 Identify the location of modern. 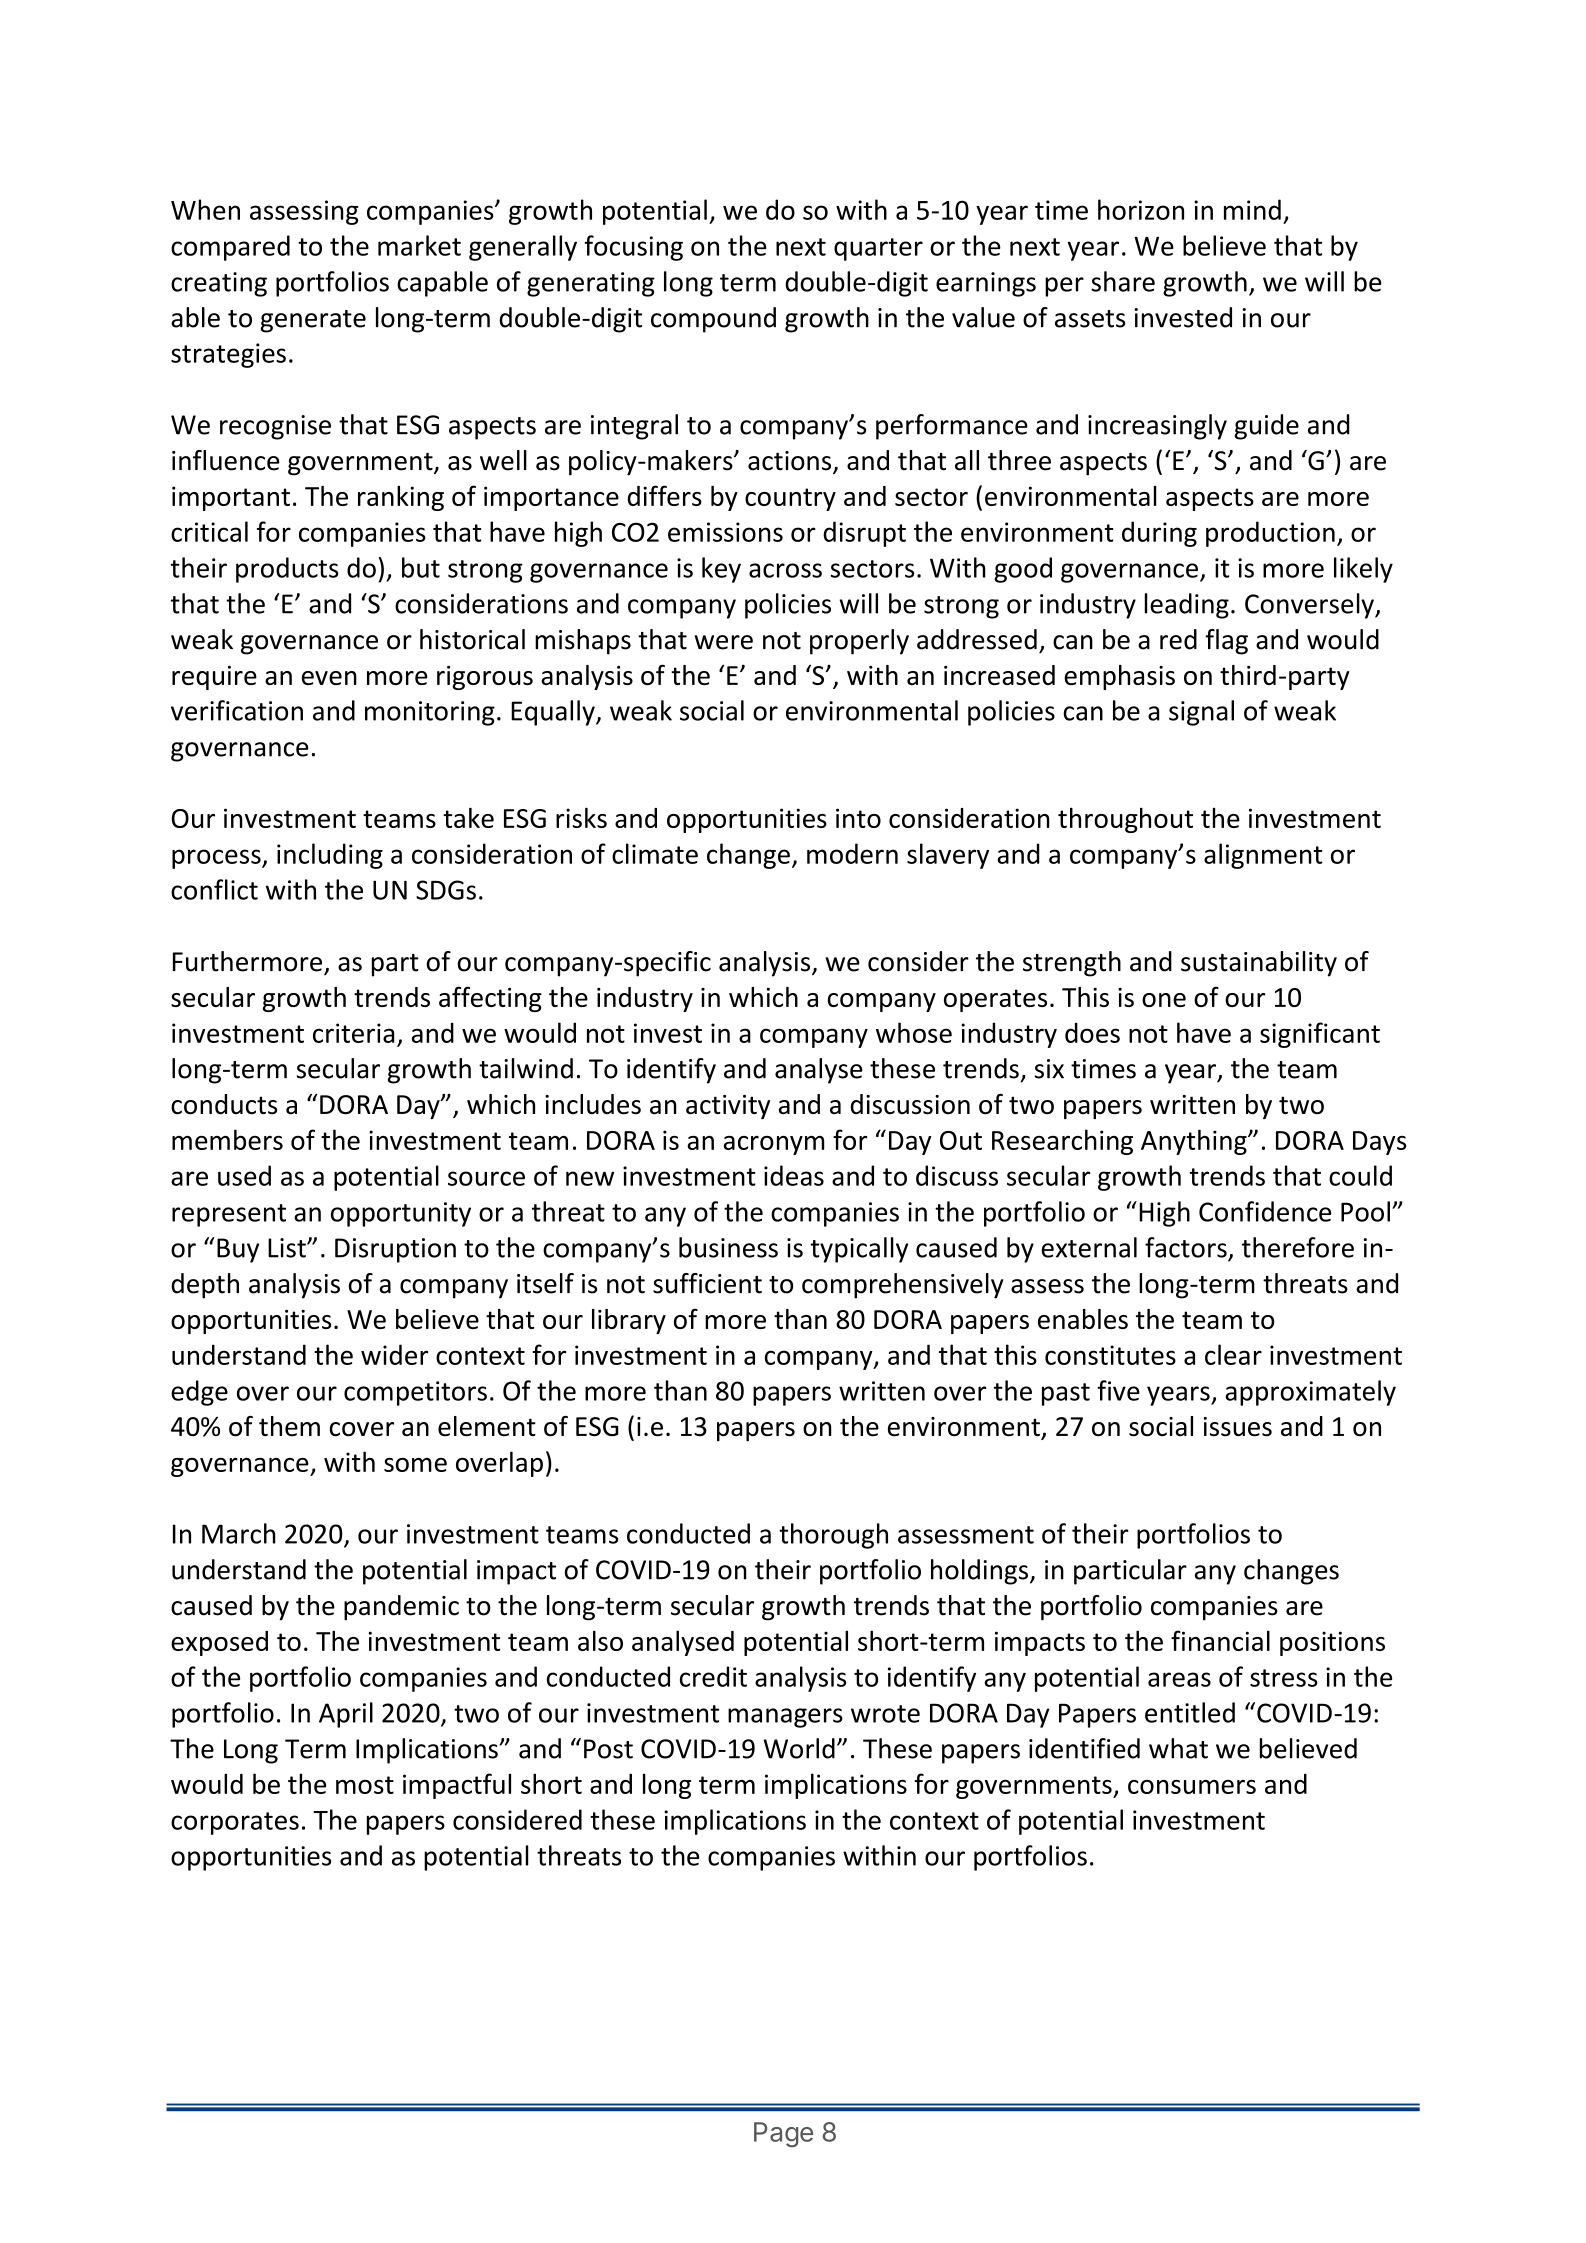
(852, 853).
